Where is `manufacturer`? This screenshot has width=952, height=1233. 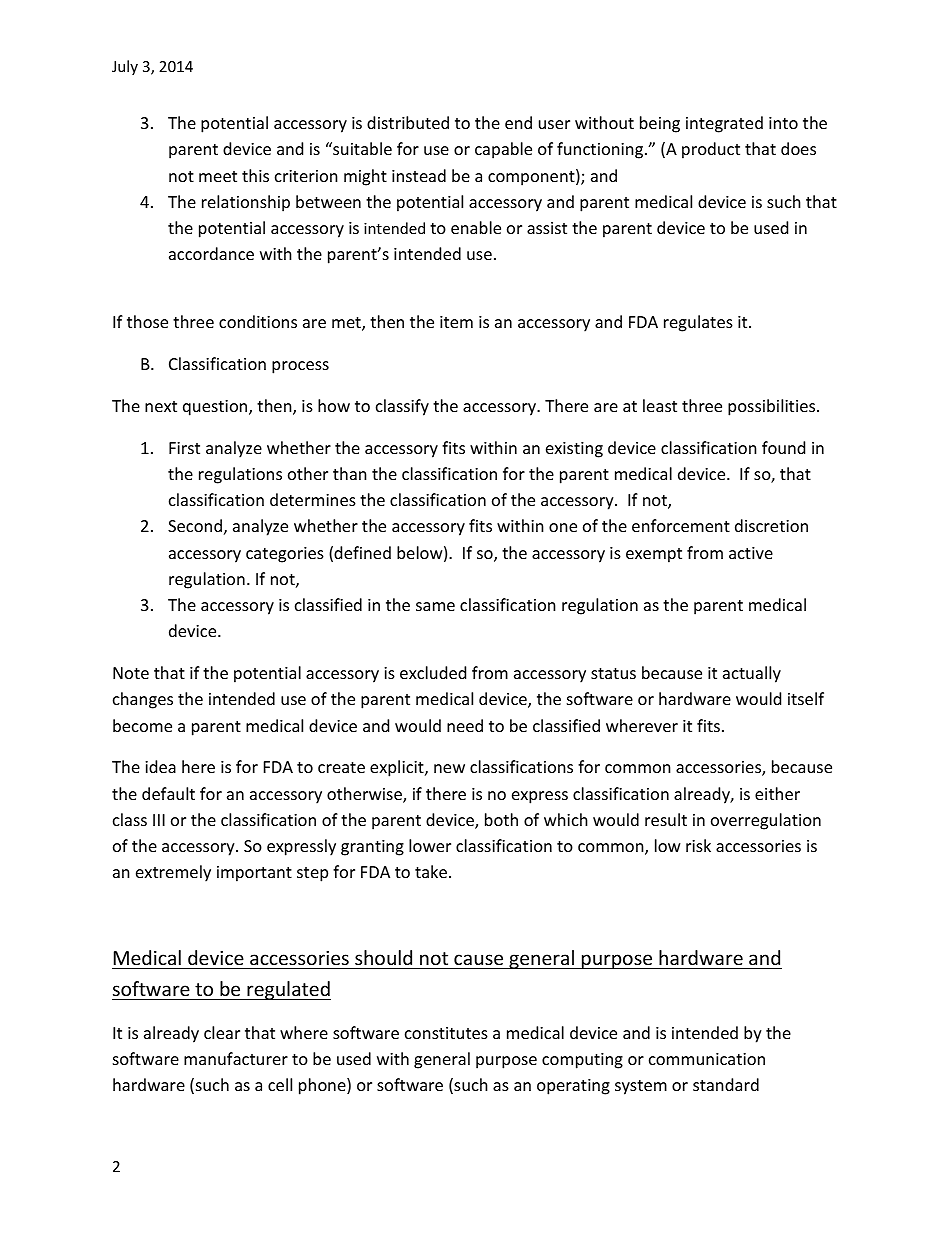
manufacturer is located at coordinates (236, 1058).
